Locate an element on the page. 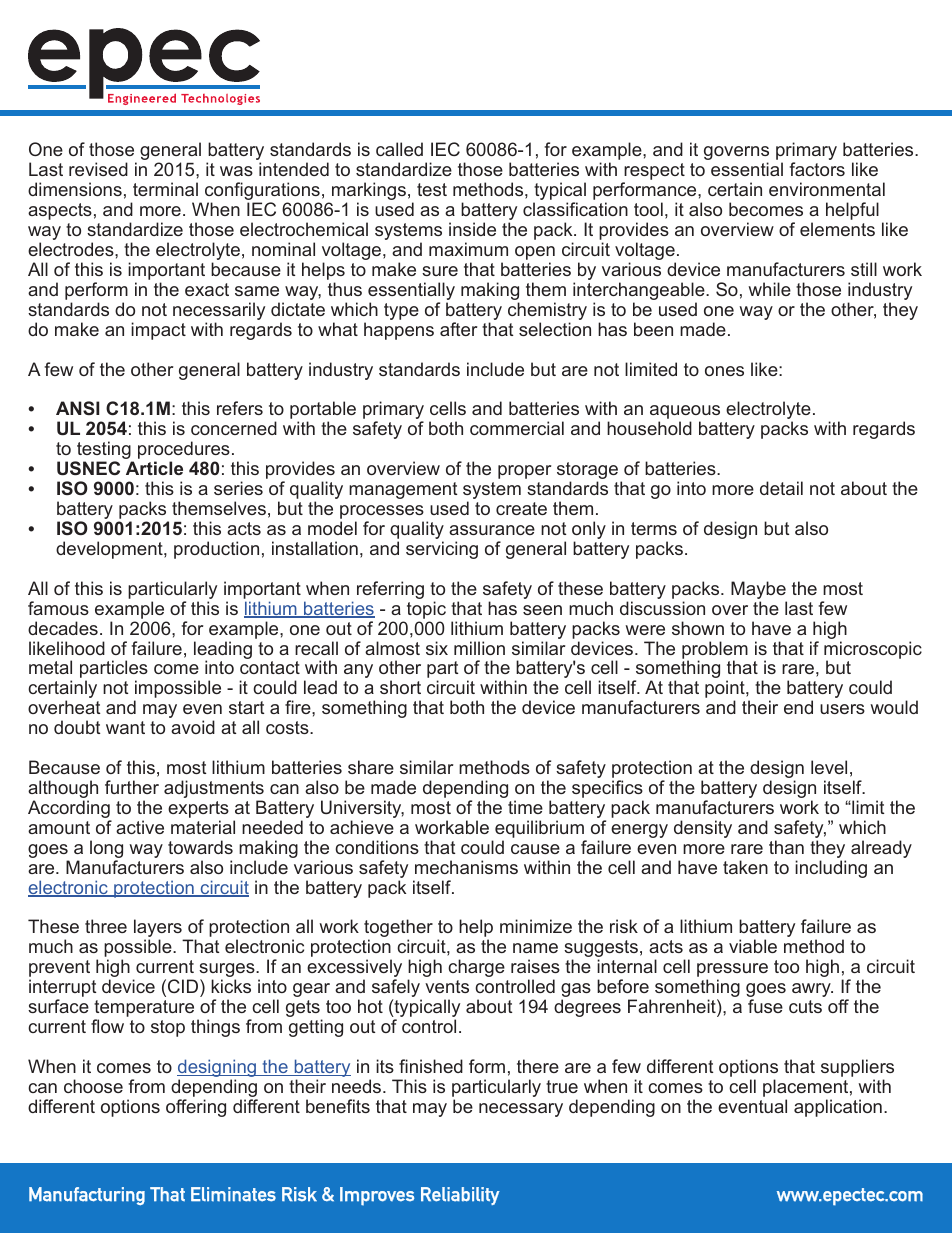  point is located at coordinates (726, 690).
